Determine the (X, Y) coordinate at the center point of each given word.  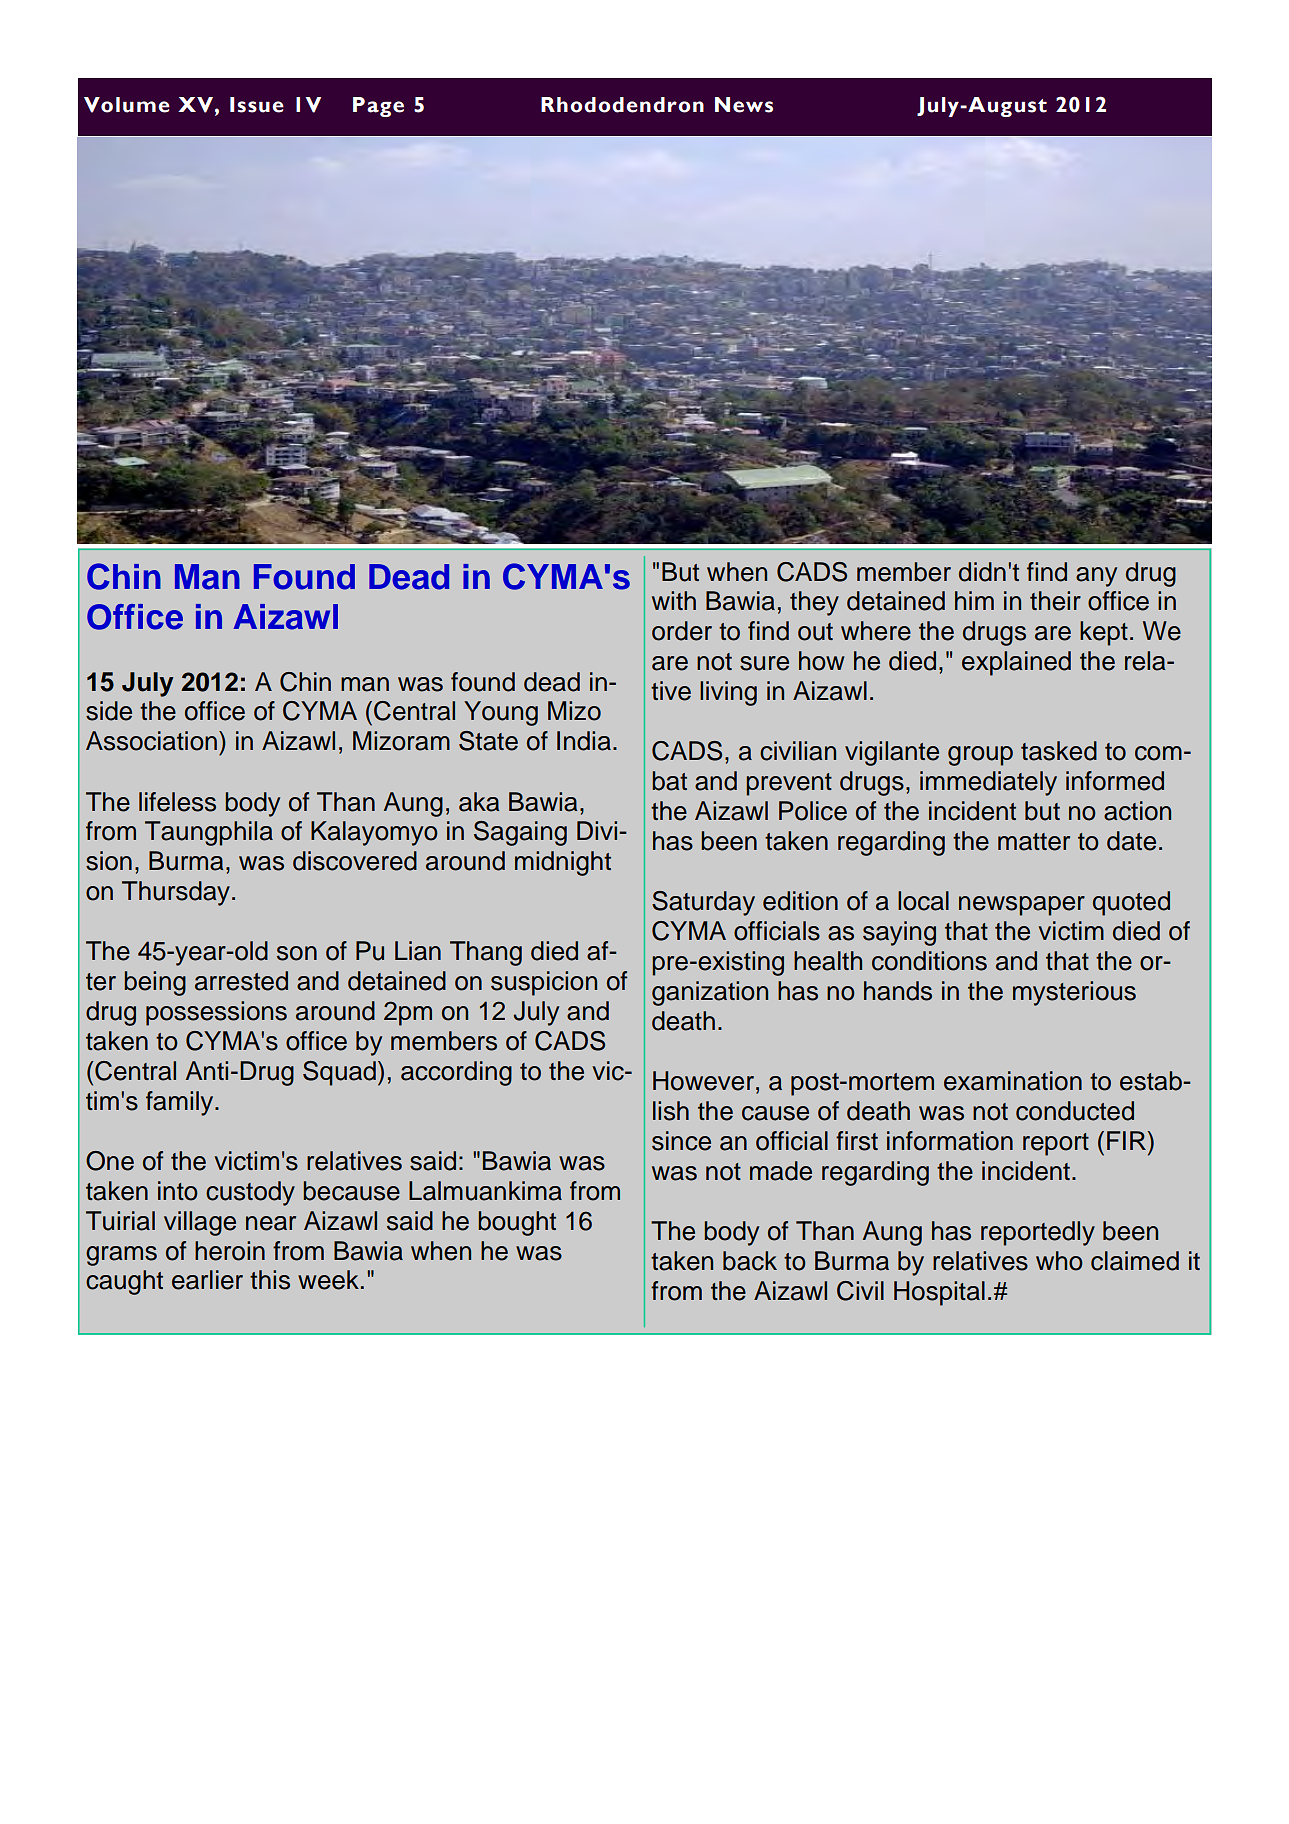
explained (1016, 663)
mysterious (1074, 993)
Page (378, 107)
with (674, 600)
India (584, 741)
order (682, 631)
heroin (230, 1251)
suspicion (544, 983)
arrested (241, 981)
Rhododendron (622, 105)
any (1096, 577)
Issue (257, 105)
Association (151, 741)
